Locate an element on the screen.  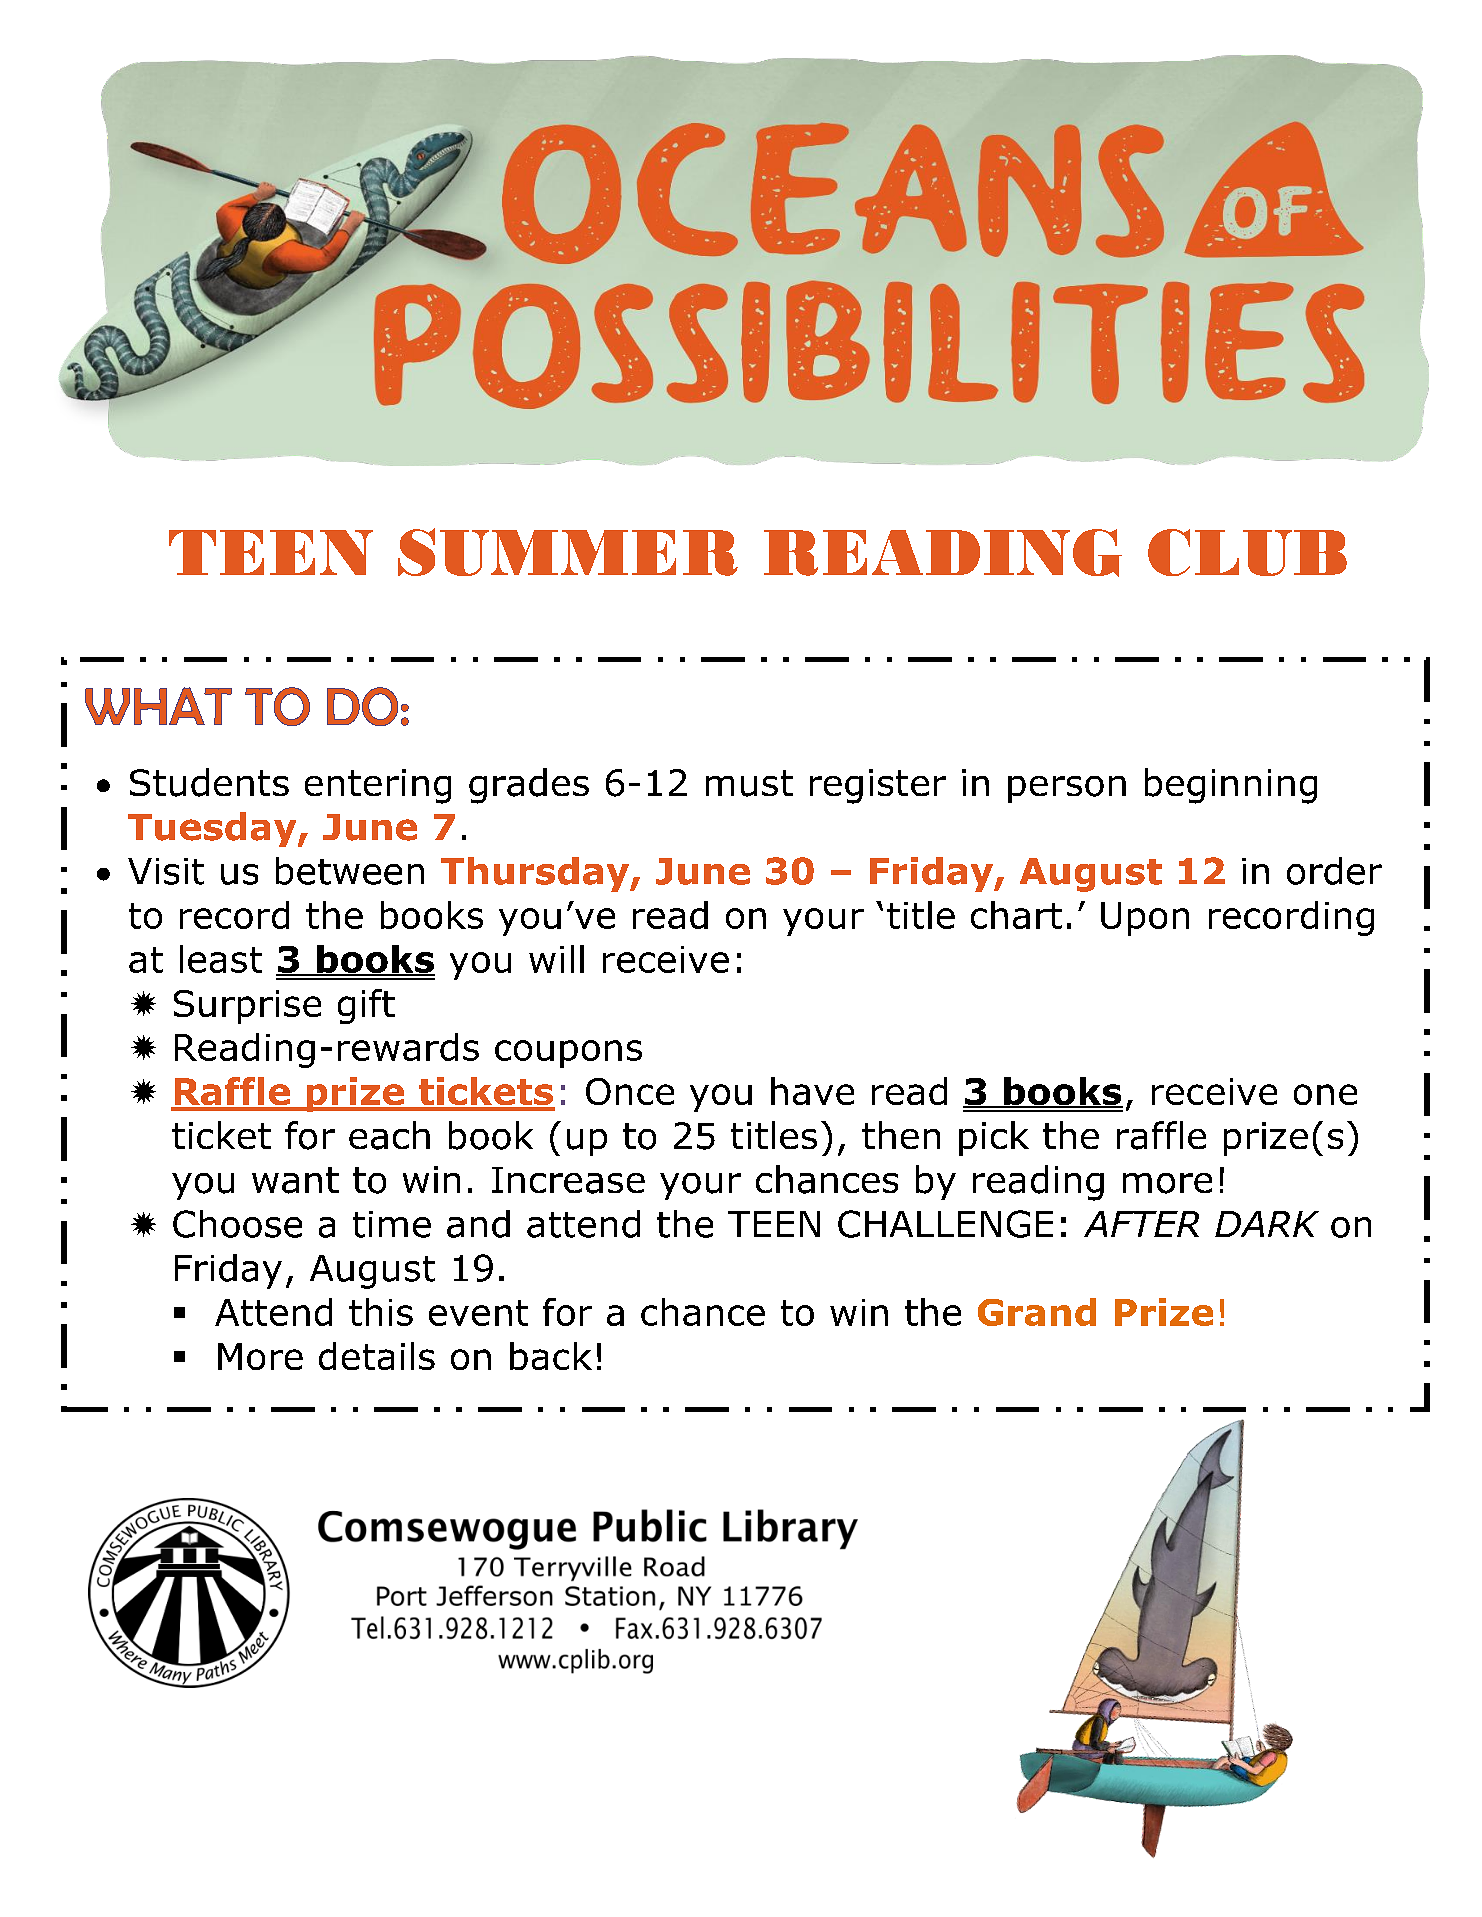
person is located at coordinates (1067, 789).
